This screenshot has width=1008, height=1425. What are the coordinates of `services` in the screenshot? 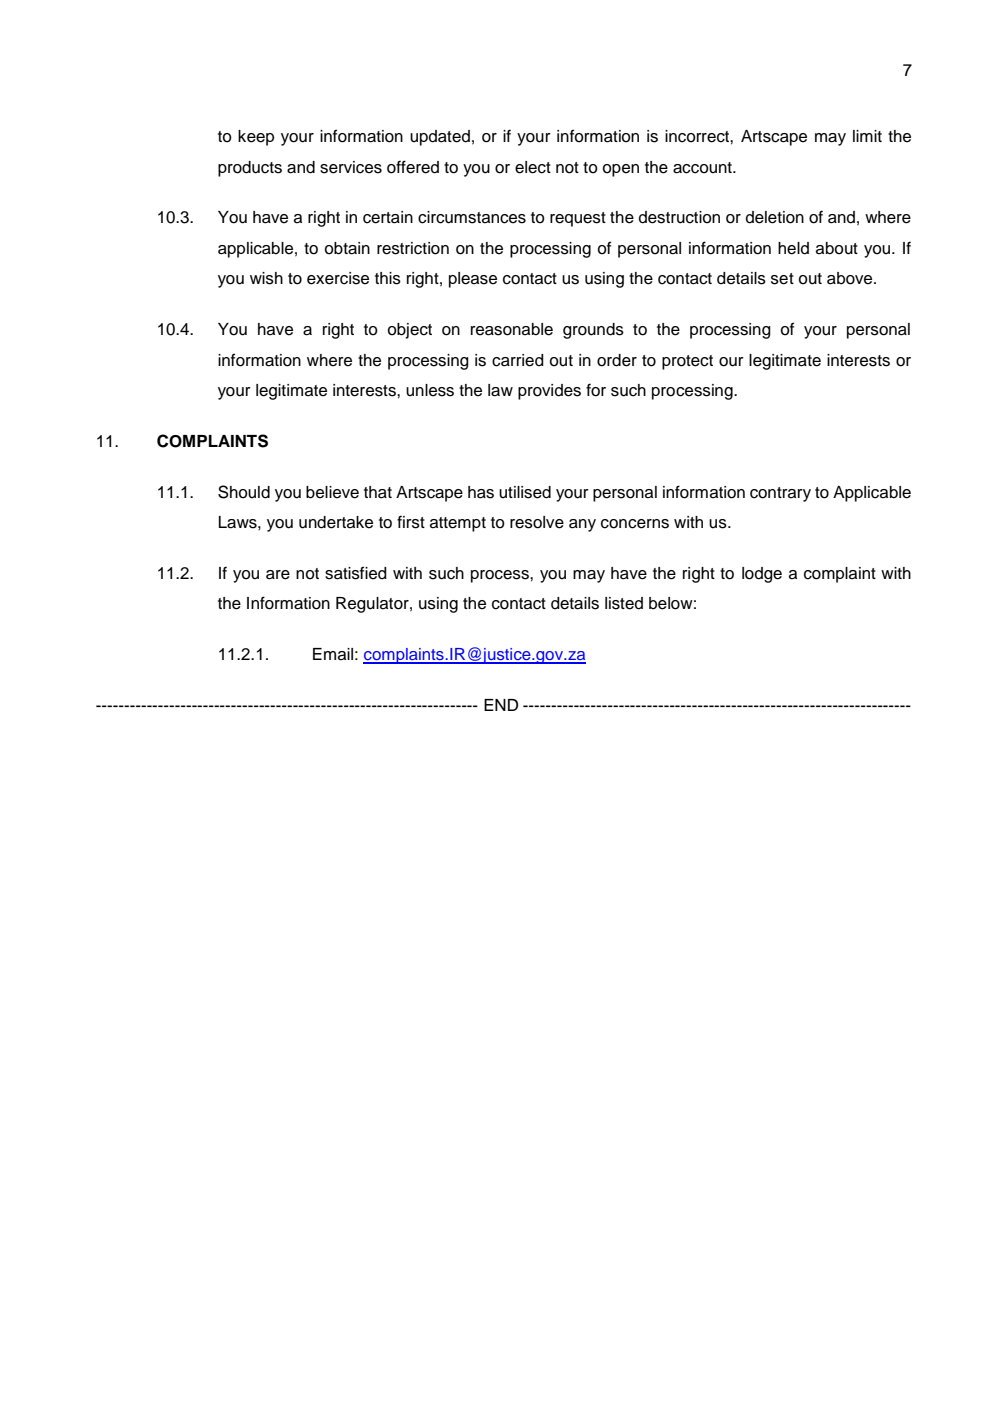 It's located at (351, 167).
